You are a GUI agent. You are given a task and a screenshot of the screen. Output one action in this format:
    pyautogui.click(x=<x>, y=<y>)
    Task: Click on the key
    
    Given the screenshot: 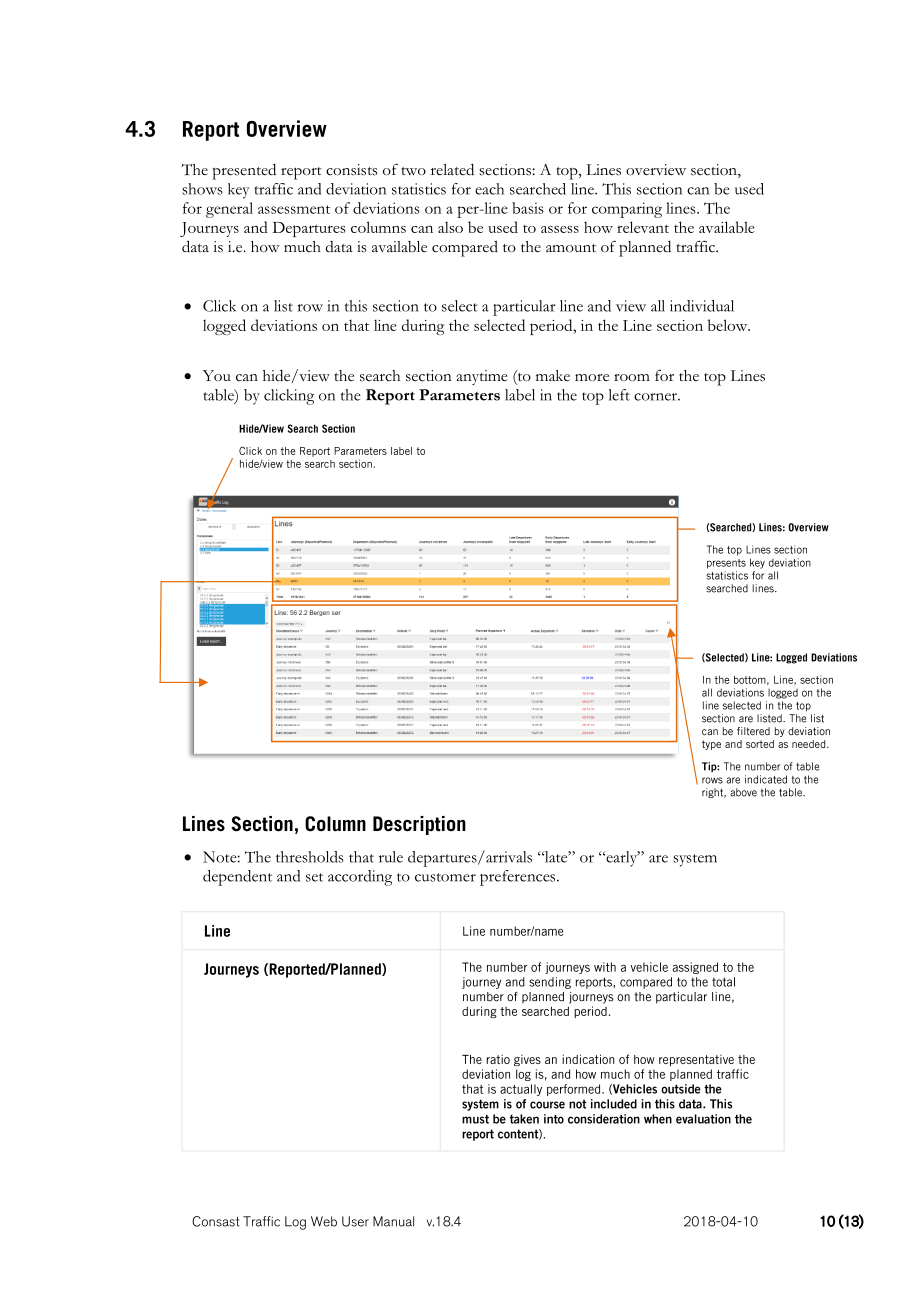 What is the action you would take?
    pyautogui.click(x=239, y=191)
